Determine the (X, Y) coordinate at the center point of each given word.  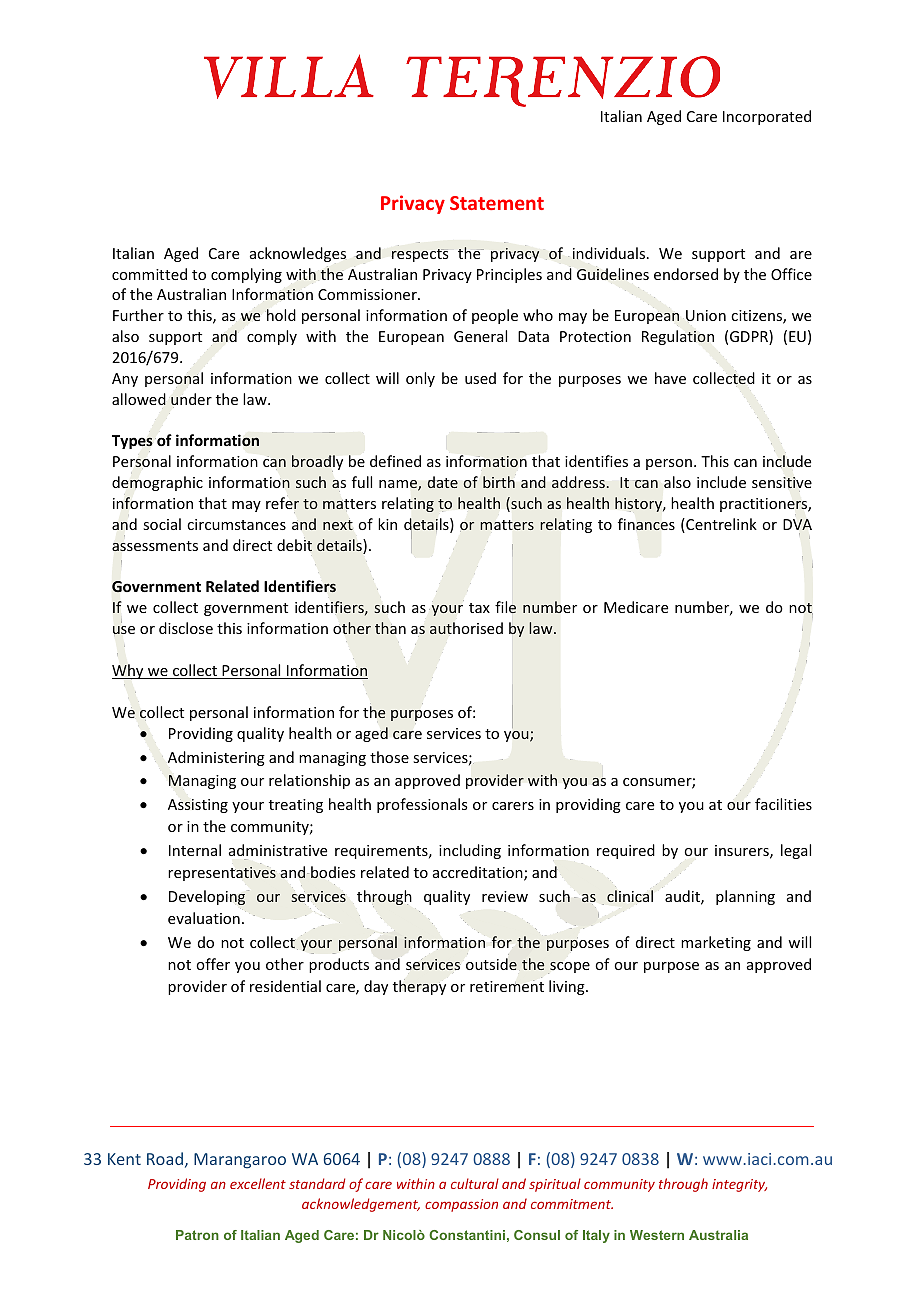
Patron (197, 1235)
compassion (461, 1205)
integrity (739, 1185)
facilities (783, 804)
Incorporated (767, 117)
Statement (497, 203)
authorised (466, 628)
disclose (186, 628)
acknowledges (298, 254)
